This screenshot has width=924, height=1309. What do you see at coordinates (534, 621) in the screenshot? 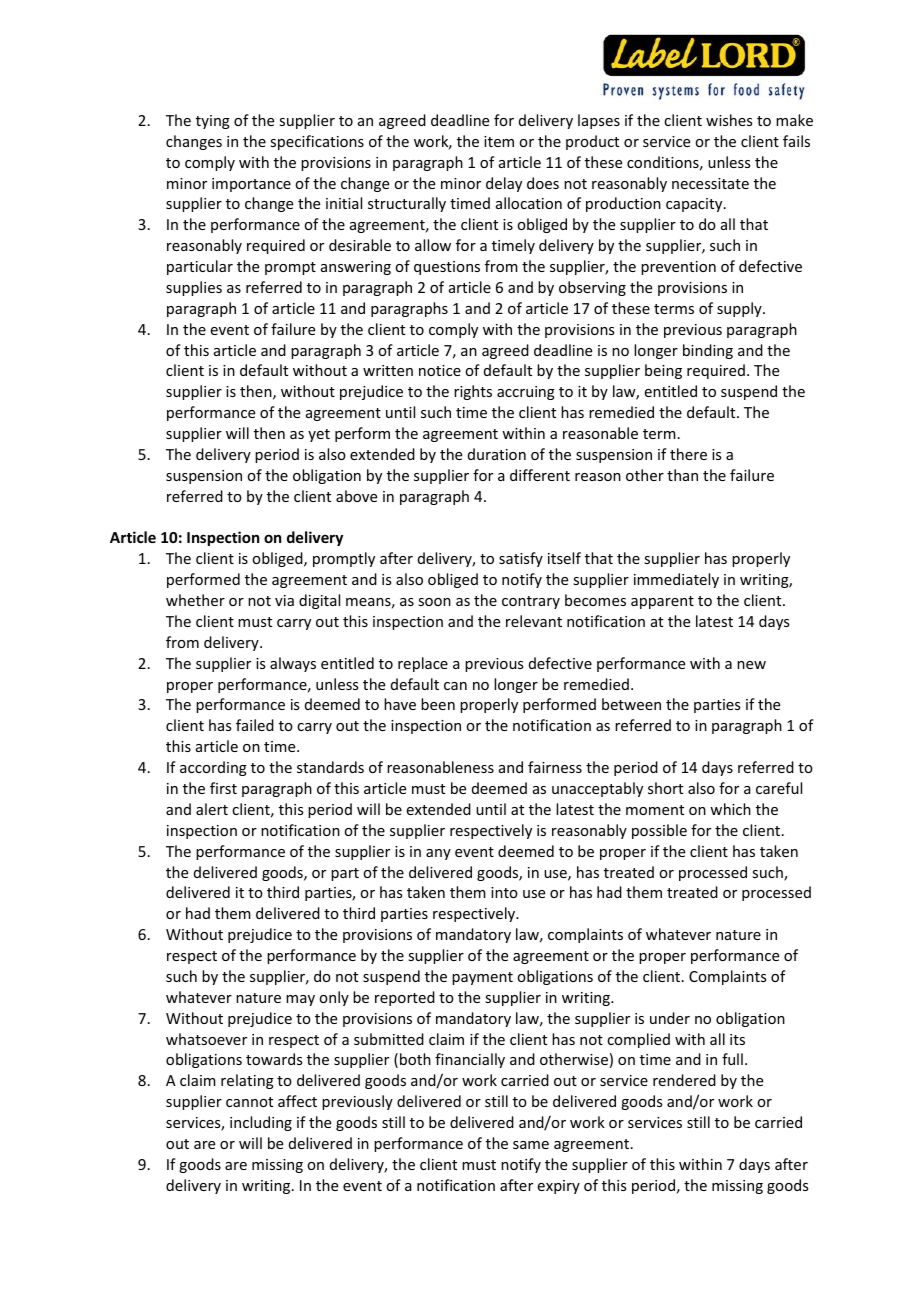
I see `relevant` at bounding box center [534, 621].
